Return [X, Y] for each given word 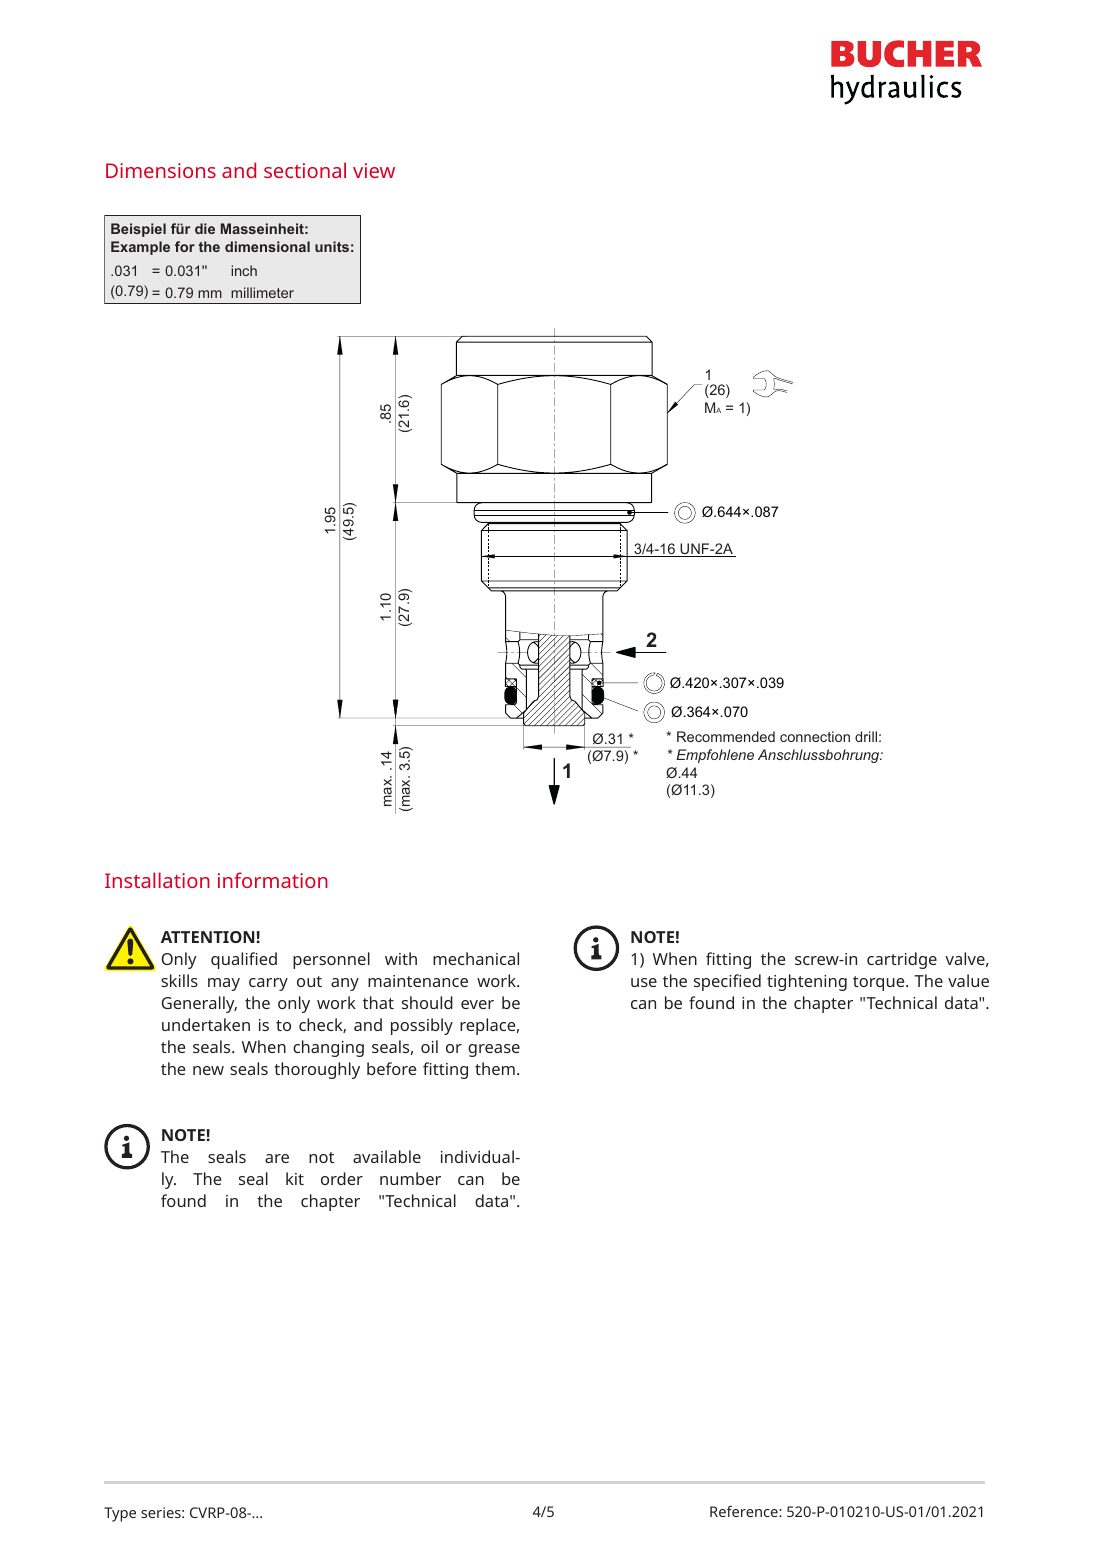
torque [880, 983]
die [205, 228]
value [968, 980]
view [374, 170]
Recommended [726, 736]
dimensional [267, 246]
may [224, 984]
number [410, 1178]
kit [295, 1178]
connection [815, 736]
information [273, 880]
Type [120, 1514]
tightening [807, 982]
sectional [305, 170]
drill [866, 736]
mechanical [476, 958]
